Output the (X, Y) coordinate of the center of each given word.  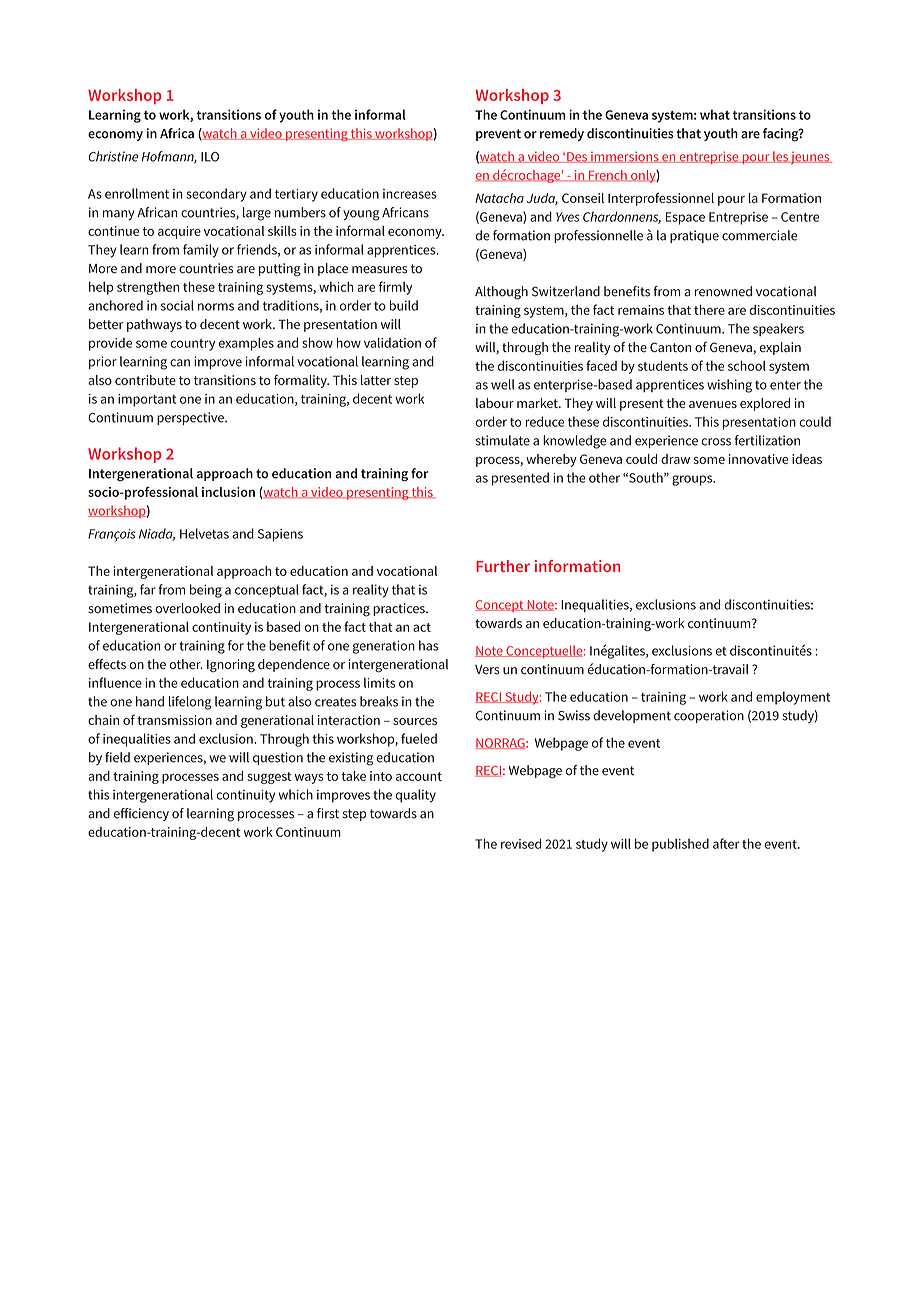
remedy (562, 134)
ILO (210, 157)
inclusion (228, 492)
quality (416, 796)
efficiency (141, 814)
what (715, 114)
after (726, 843)
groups (693, 480)
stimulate (503, 440)
